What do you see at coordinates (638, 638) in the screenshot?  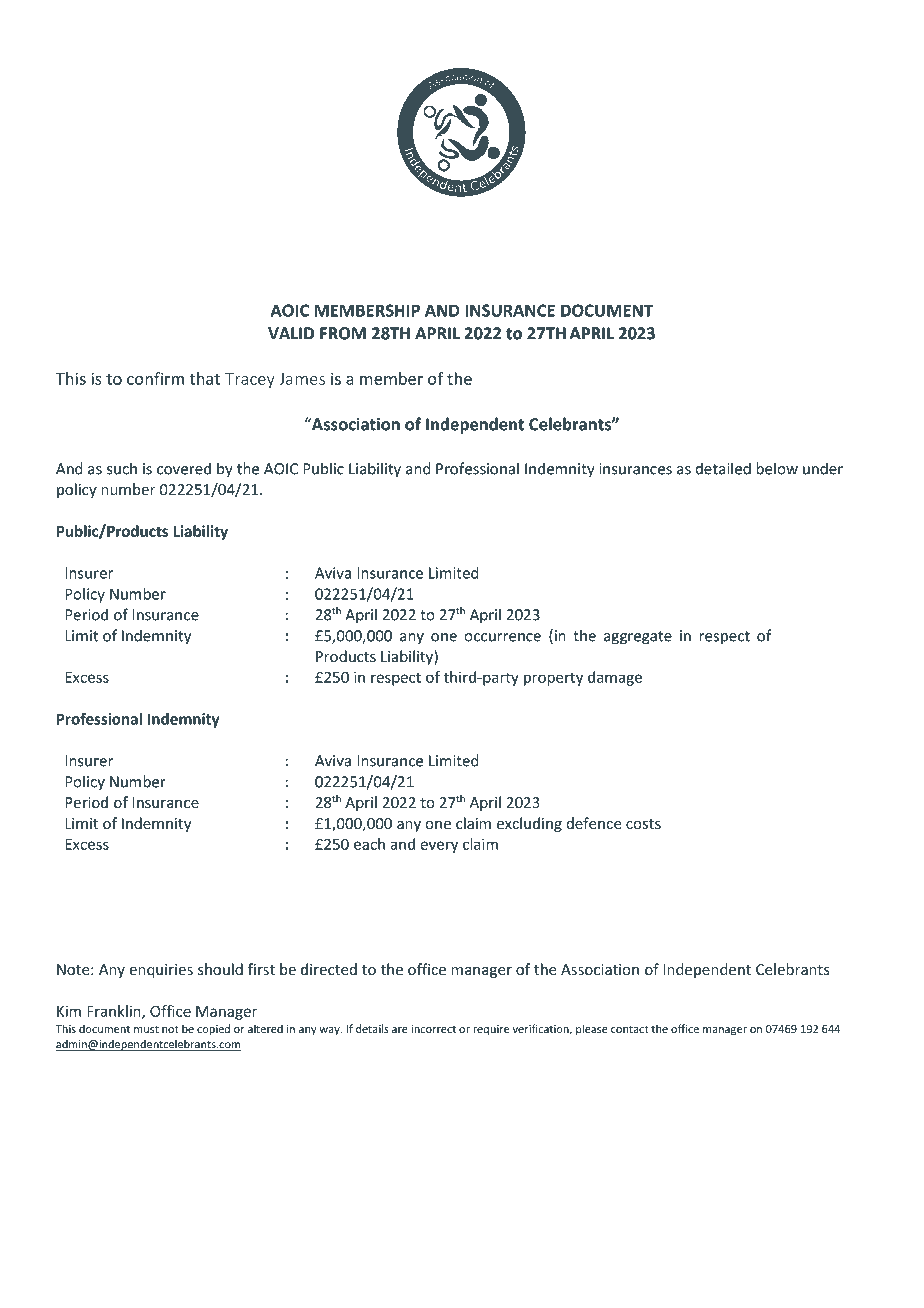 I see `aggregate` at bounding box center [638, 638].
